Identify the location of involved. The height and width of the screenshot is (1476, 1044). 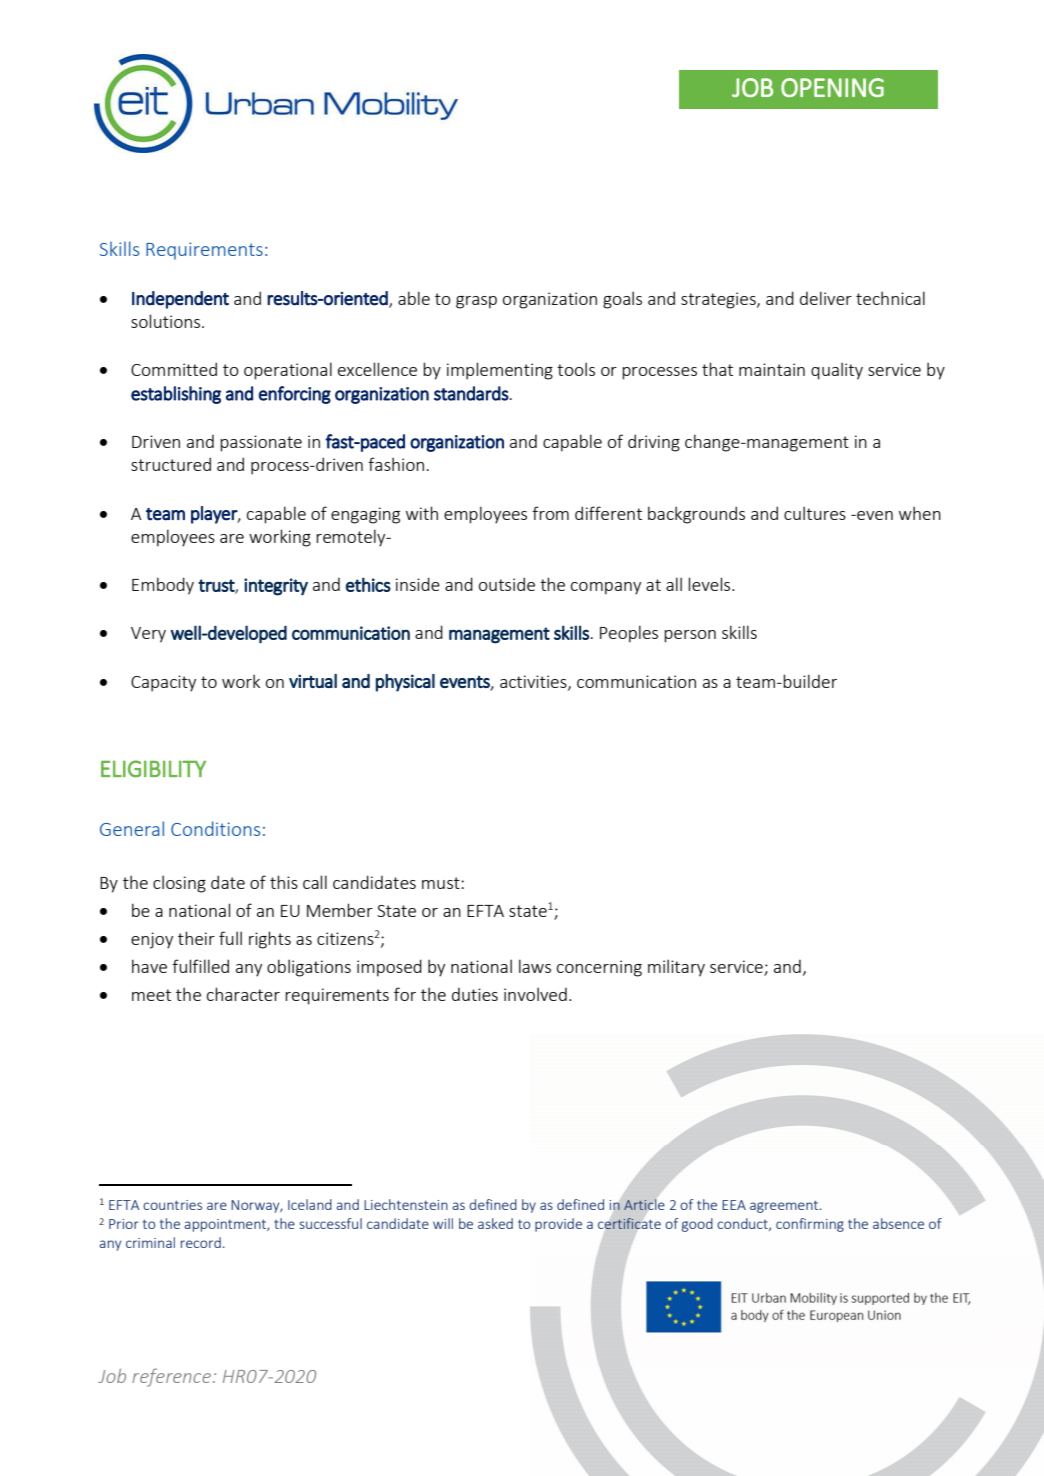
(535, 994).
